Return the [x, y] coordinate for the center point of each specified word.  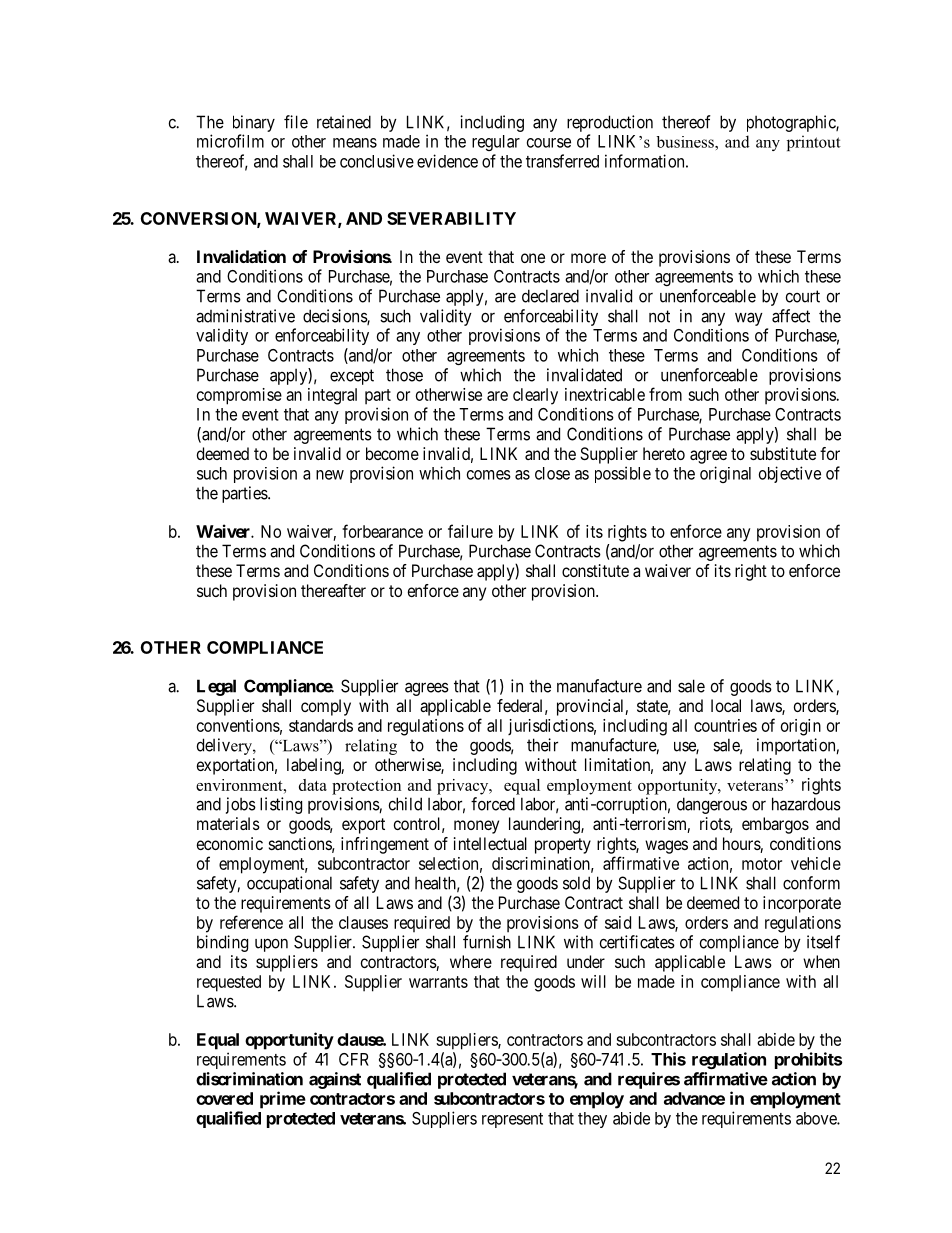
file [296, 122]
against [335, 1080]
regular [496, 143]
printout [814, 143]
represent [512, 1120]
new [330, 475]
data [313, 785]
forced [493, 804]
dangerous [712, 805]
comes [489, 475]
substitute [783, 453]
